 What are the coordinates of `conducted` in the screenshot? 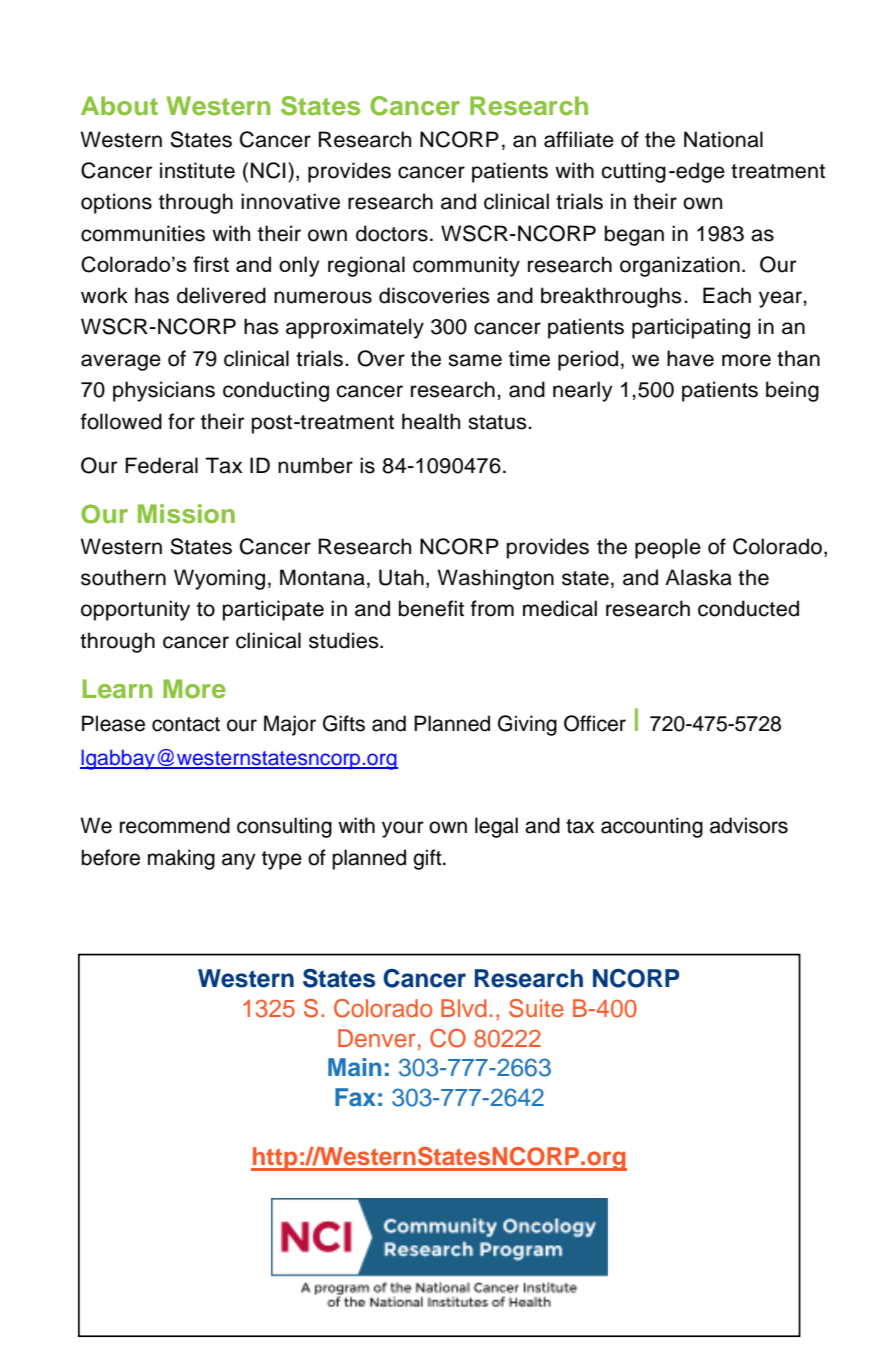 It's located at (748, 608).
